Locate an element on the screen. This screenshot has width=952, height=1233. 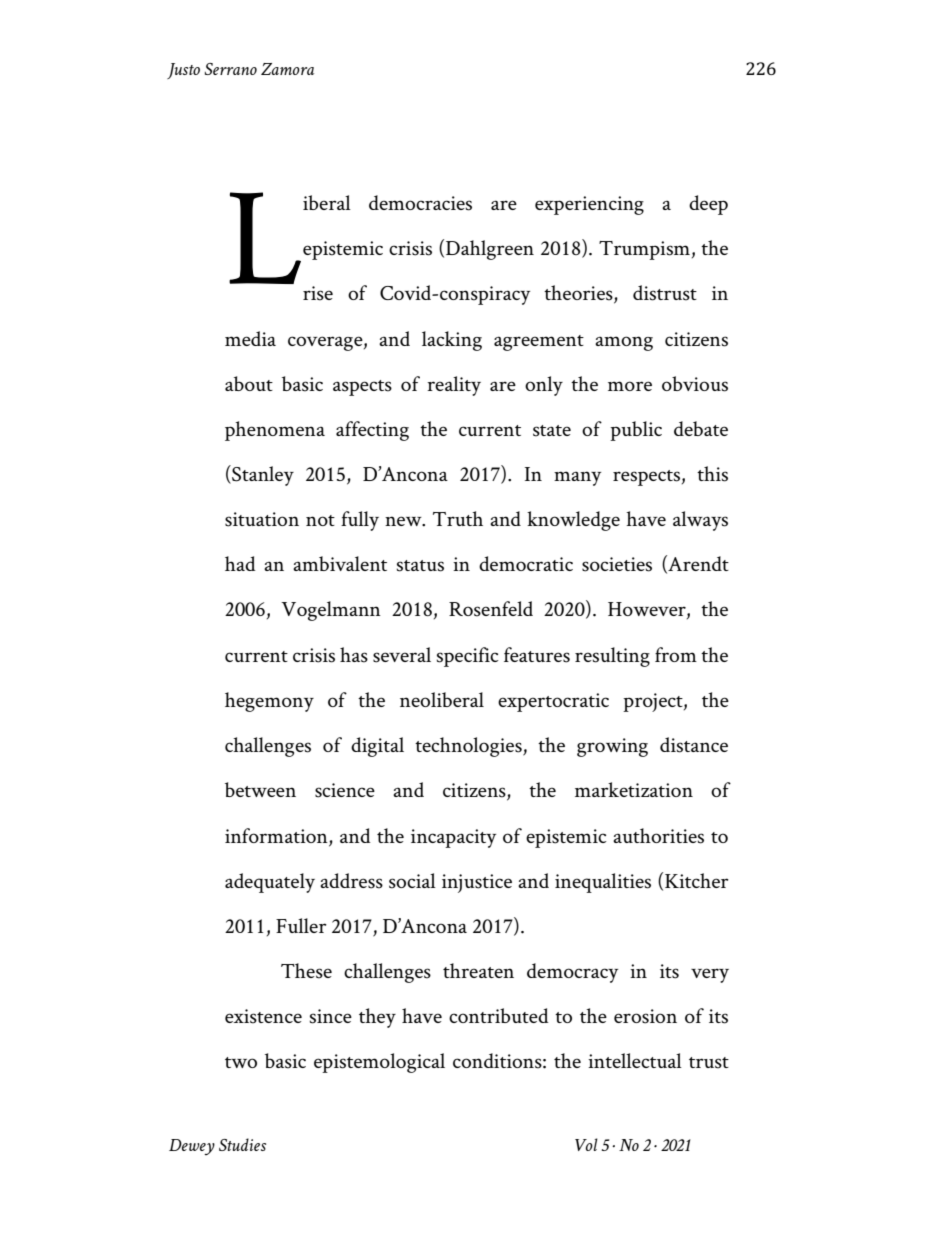
epistemological is located at coordinates (379, 1063).
